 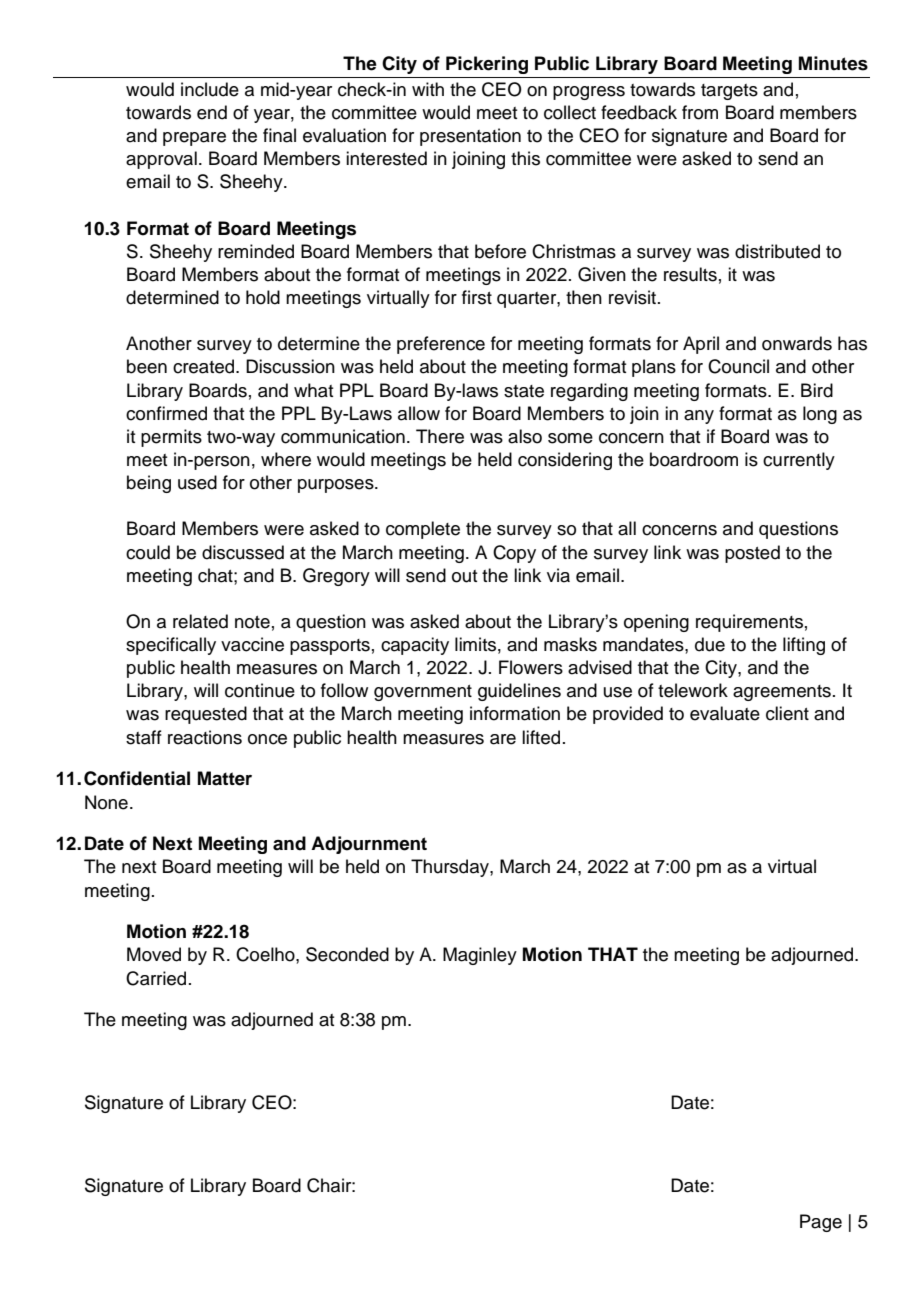 I want to click on There, so click(x=440, y=436).
